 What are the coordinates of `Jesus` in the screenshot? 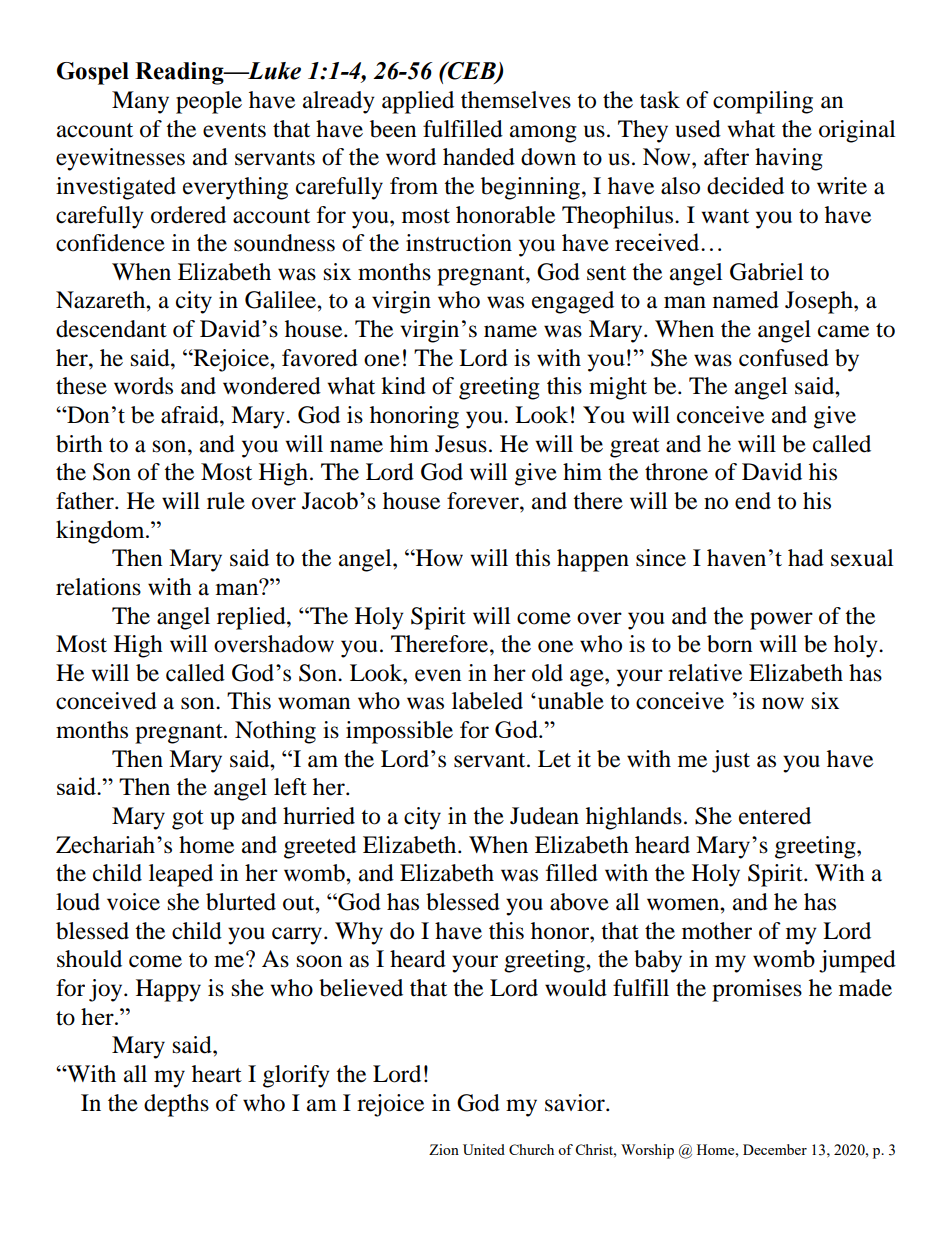 It's located at (461, 444).
